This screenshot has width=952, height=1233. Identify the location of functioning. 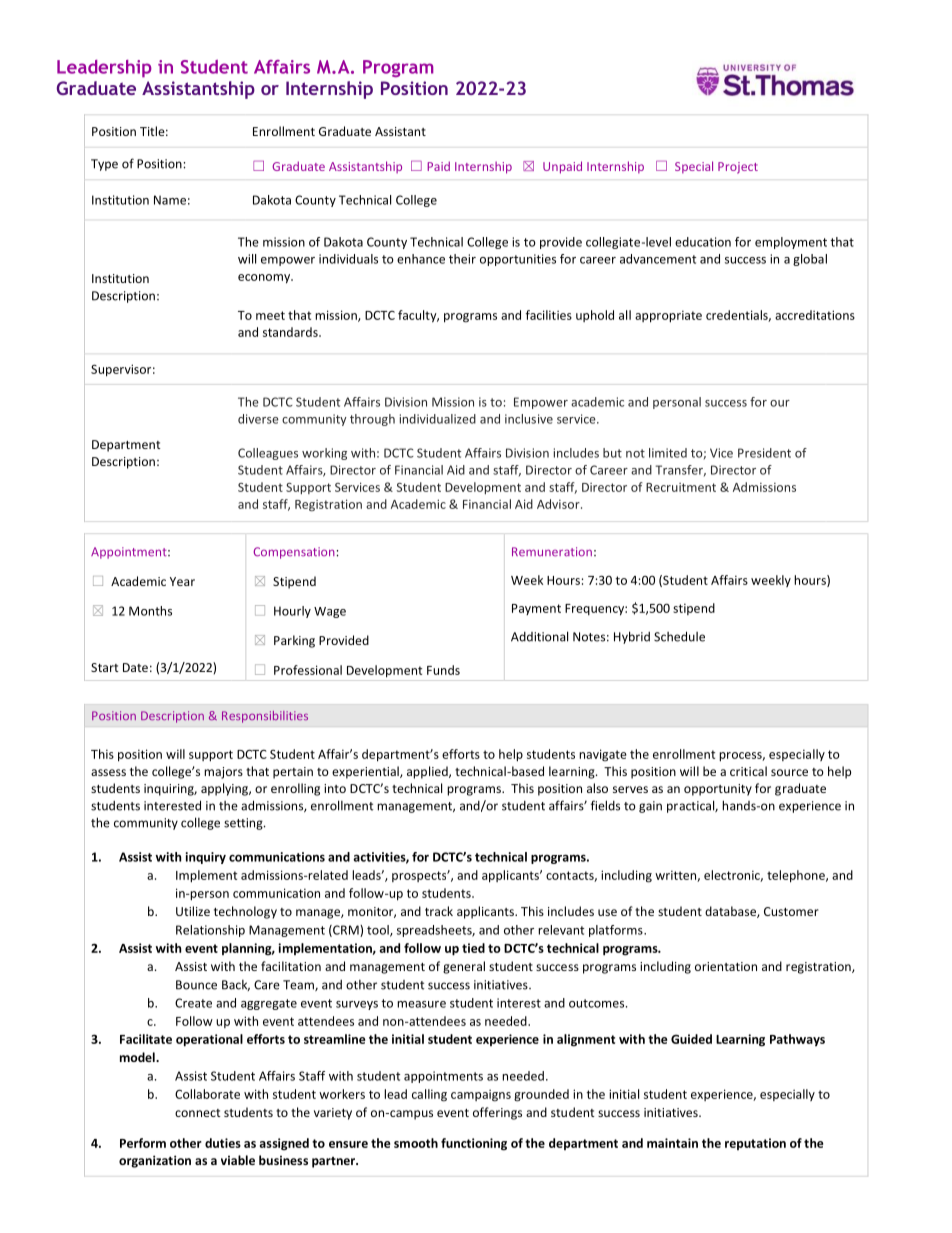
(474, 1144).
